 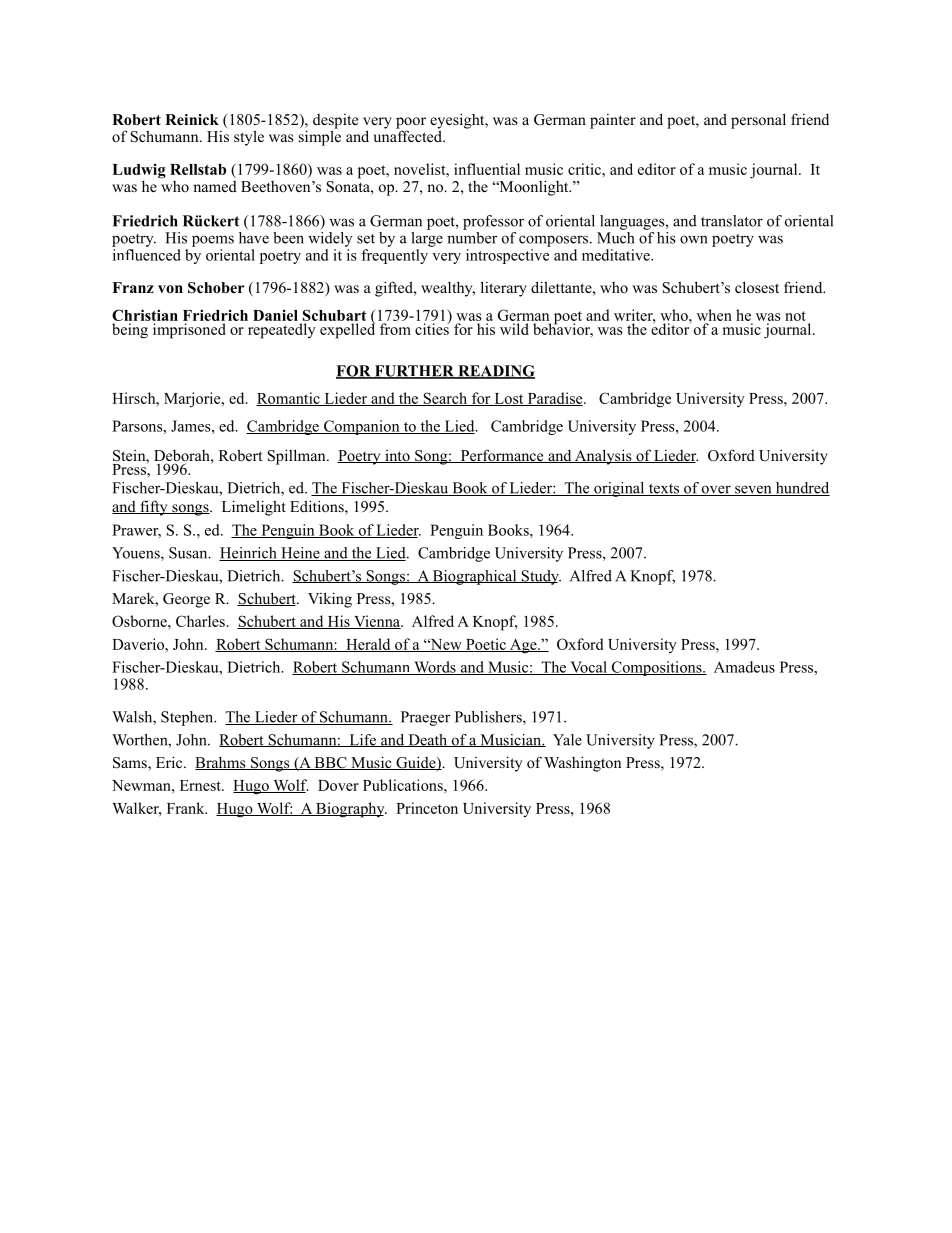 I want to click on Limelight, so click(x=254, y=508).
